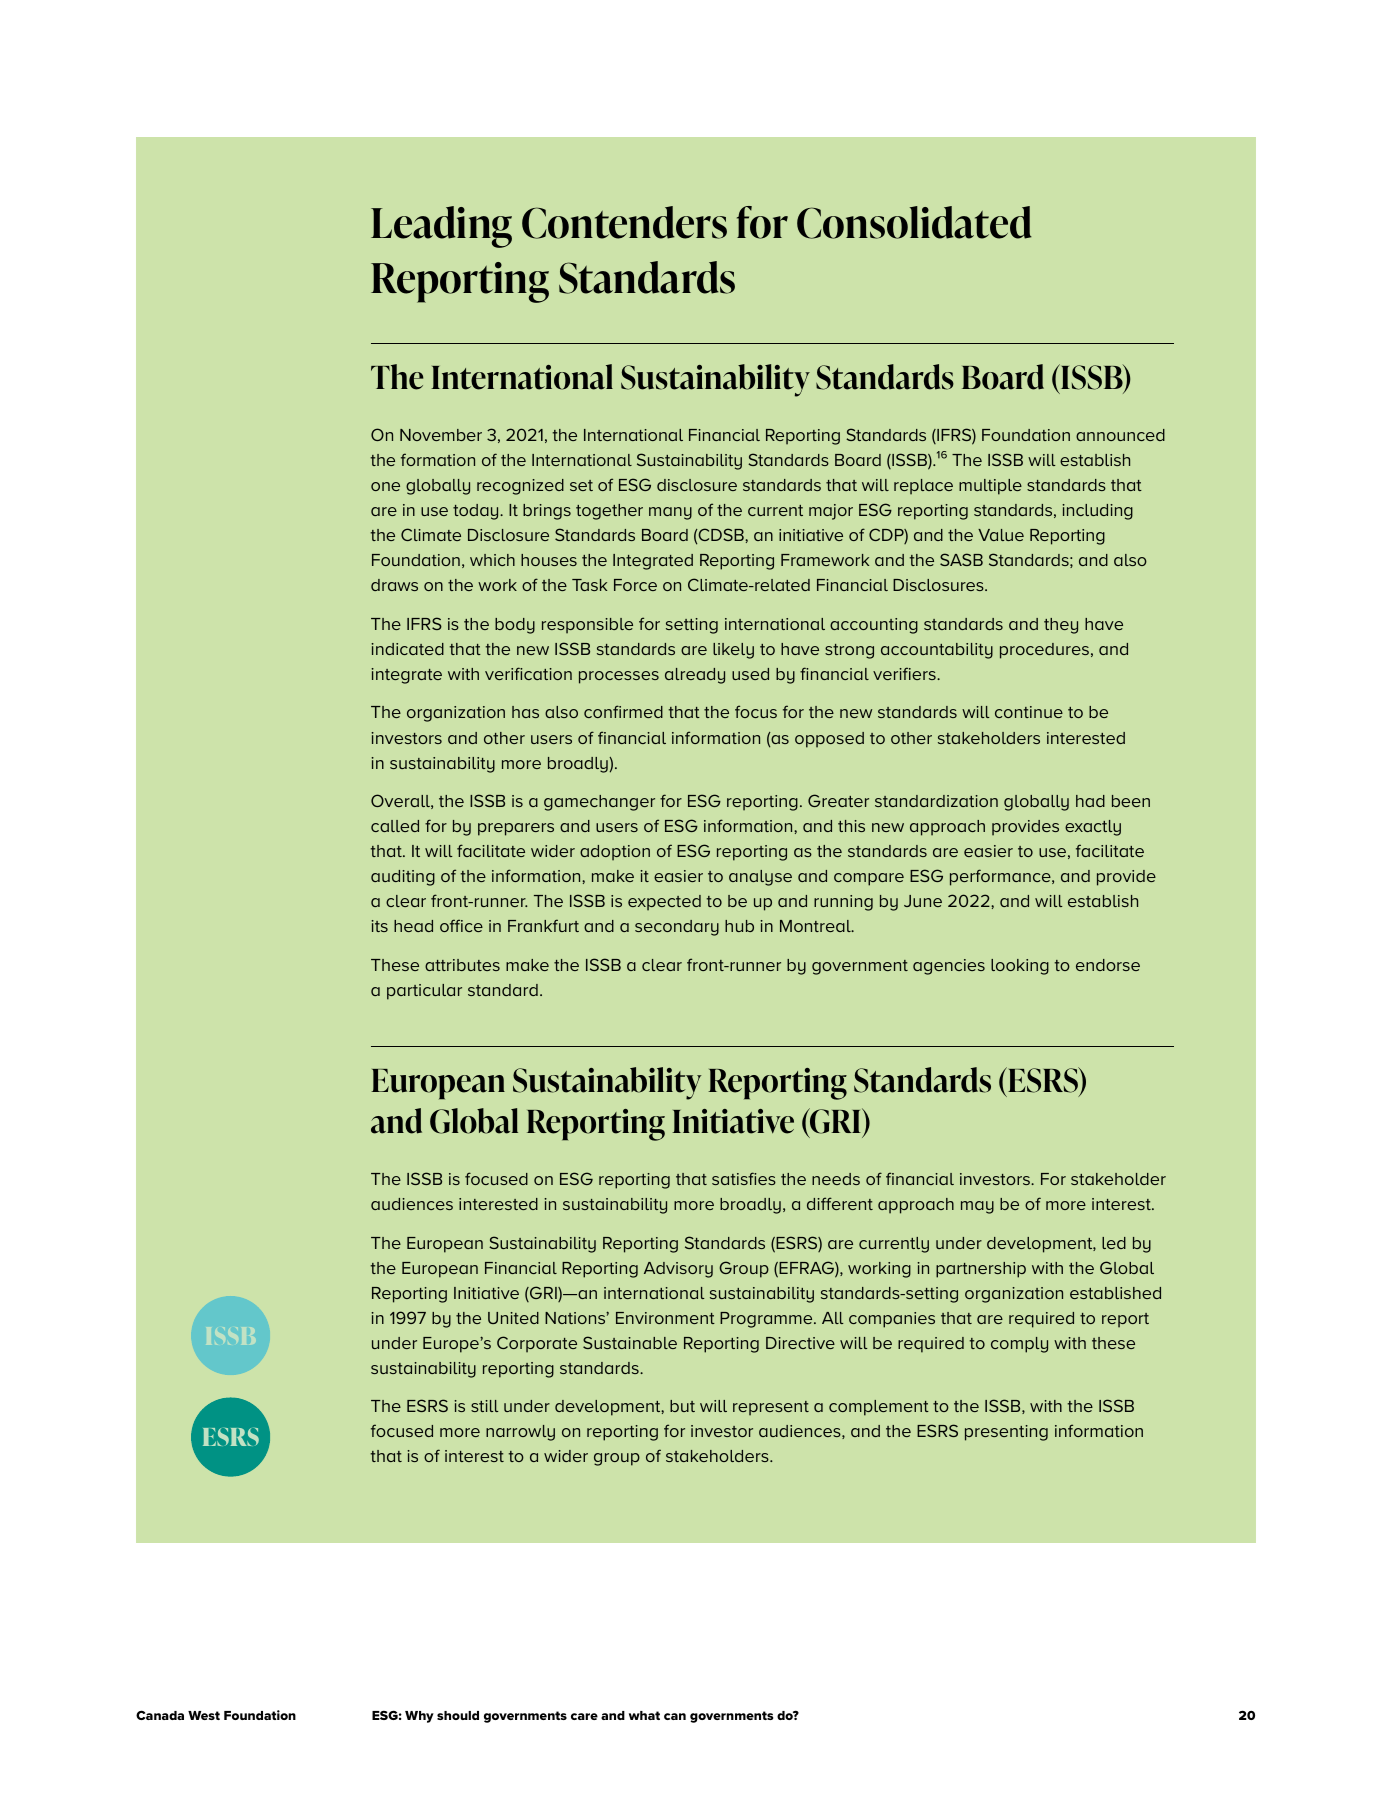  I want to click on draws, so click(394, 585).
